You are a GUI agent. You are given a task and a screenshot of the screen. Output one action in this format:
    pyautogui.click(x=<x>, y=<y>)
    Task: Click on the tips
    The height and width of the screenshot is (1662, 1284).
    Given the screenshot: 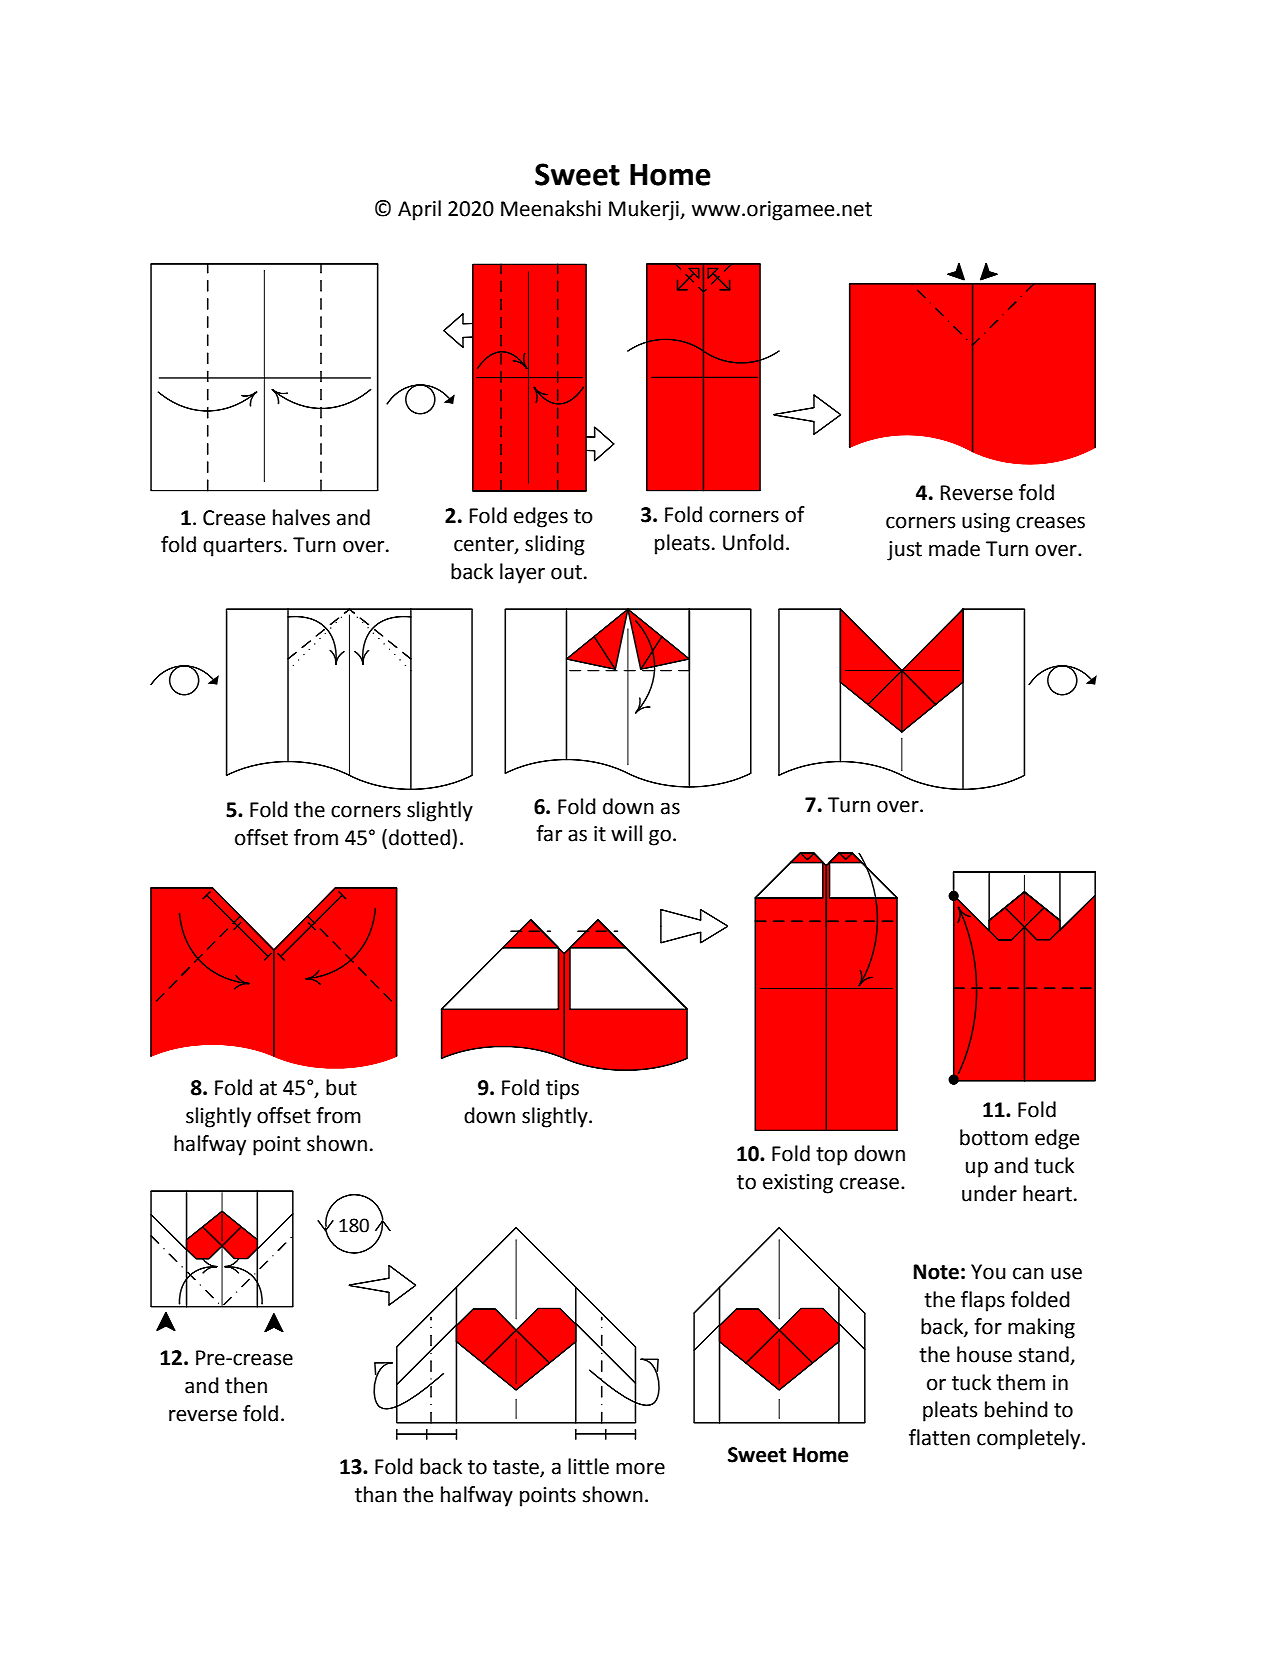 What is the action you would take?
    pyautogui.click(x=562, y=1090)
